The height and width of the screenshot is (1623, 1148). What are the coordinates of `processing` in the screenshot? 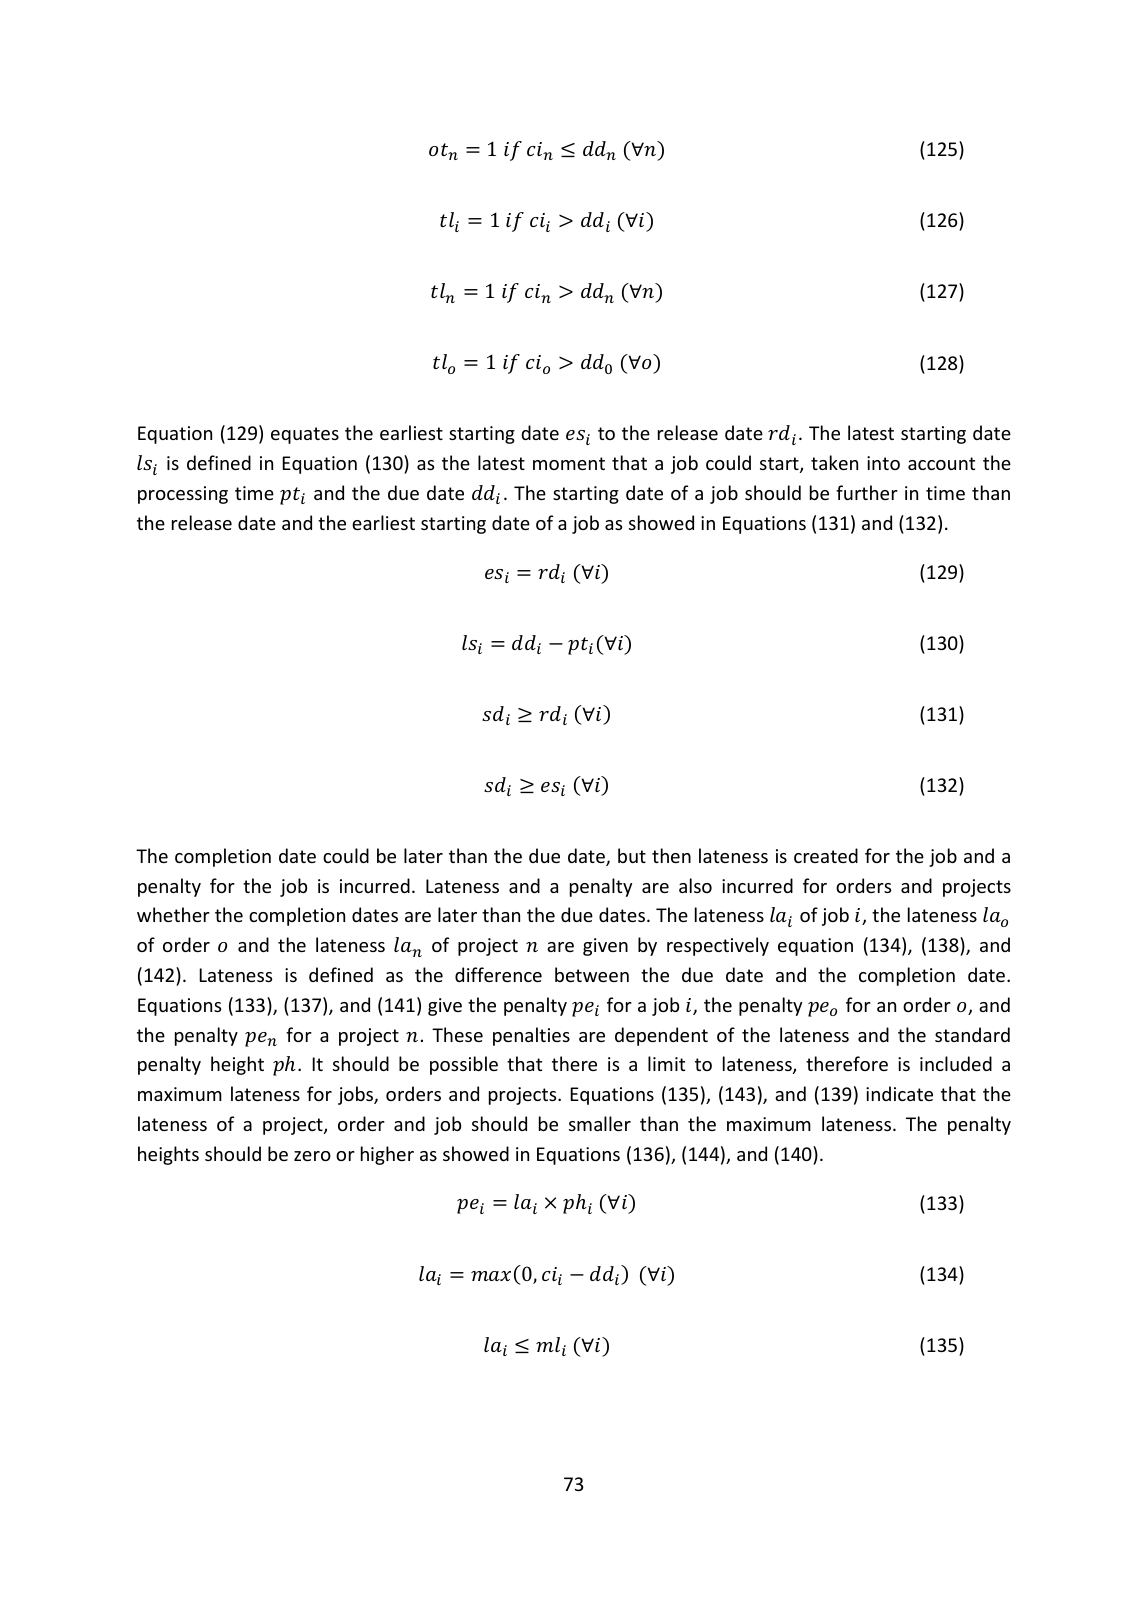 It's located at (183, 495).
